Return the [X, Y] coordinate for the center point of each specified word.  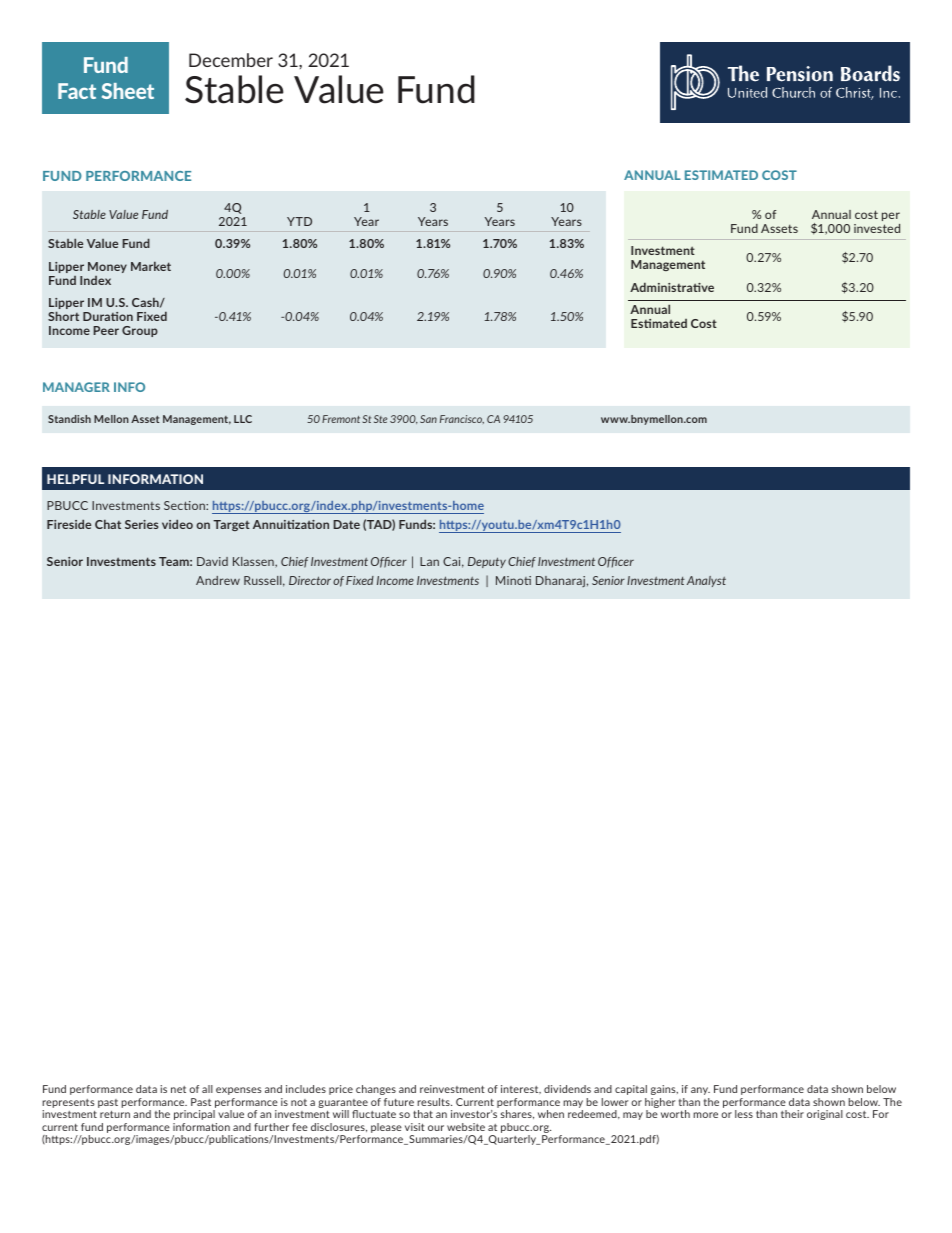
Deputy [487, 562]
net [178, 1089]
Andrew [218, 580]
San [428, 419]
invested [877, 228]
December [231, 60]
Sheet [128, 91]
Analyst [706, 581]
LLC [243, 419]
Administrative [672, 287]
